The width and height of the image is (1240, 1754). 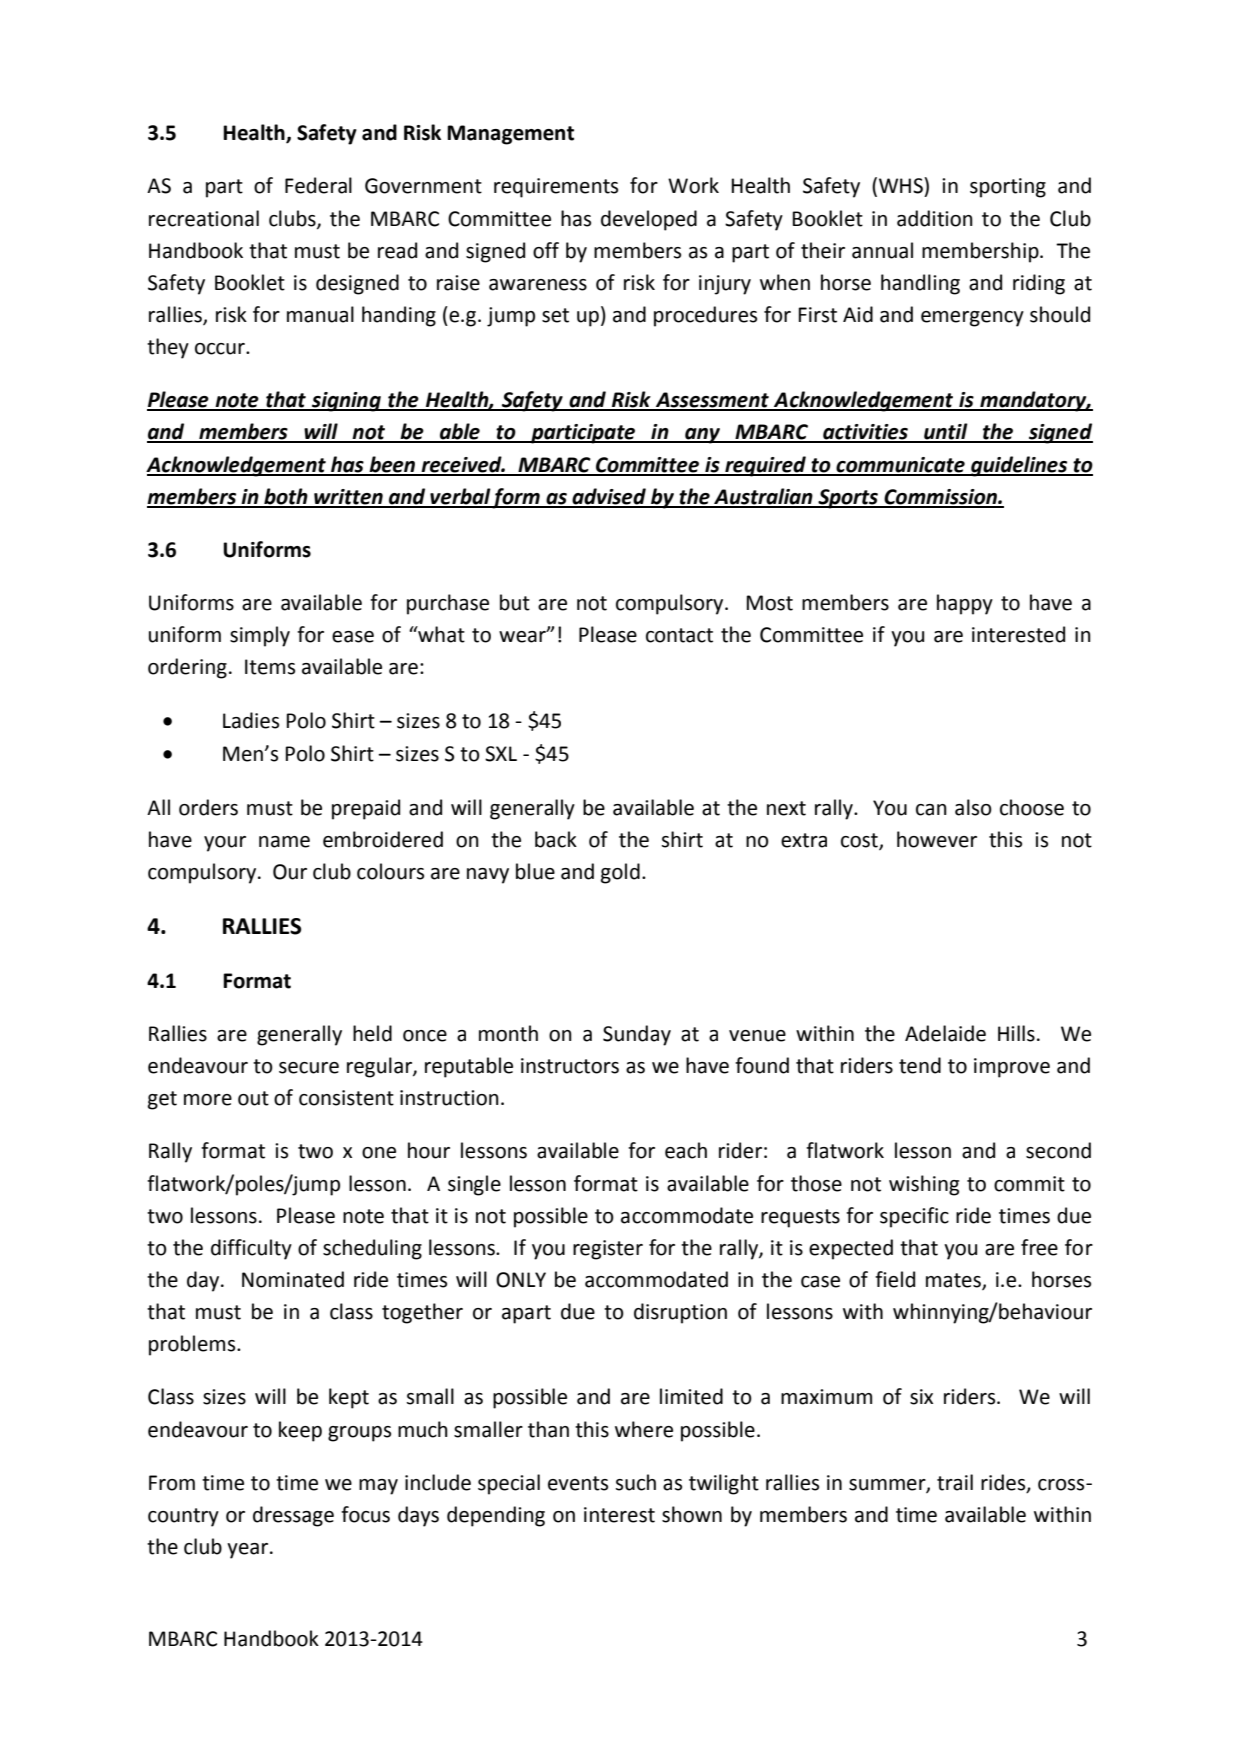 I want to click on any, so click(x=702, y=436).
